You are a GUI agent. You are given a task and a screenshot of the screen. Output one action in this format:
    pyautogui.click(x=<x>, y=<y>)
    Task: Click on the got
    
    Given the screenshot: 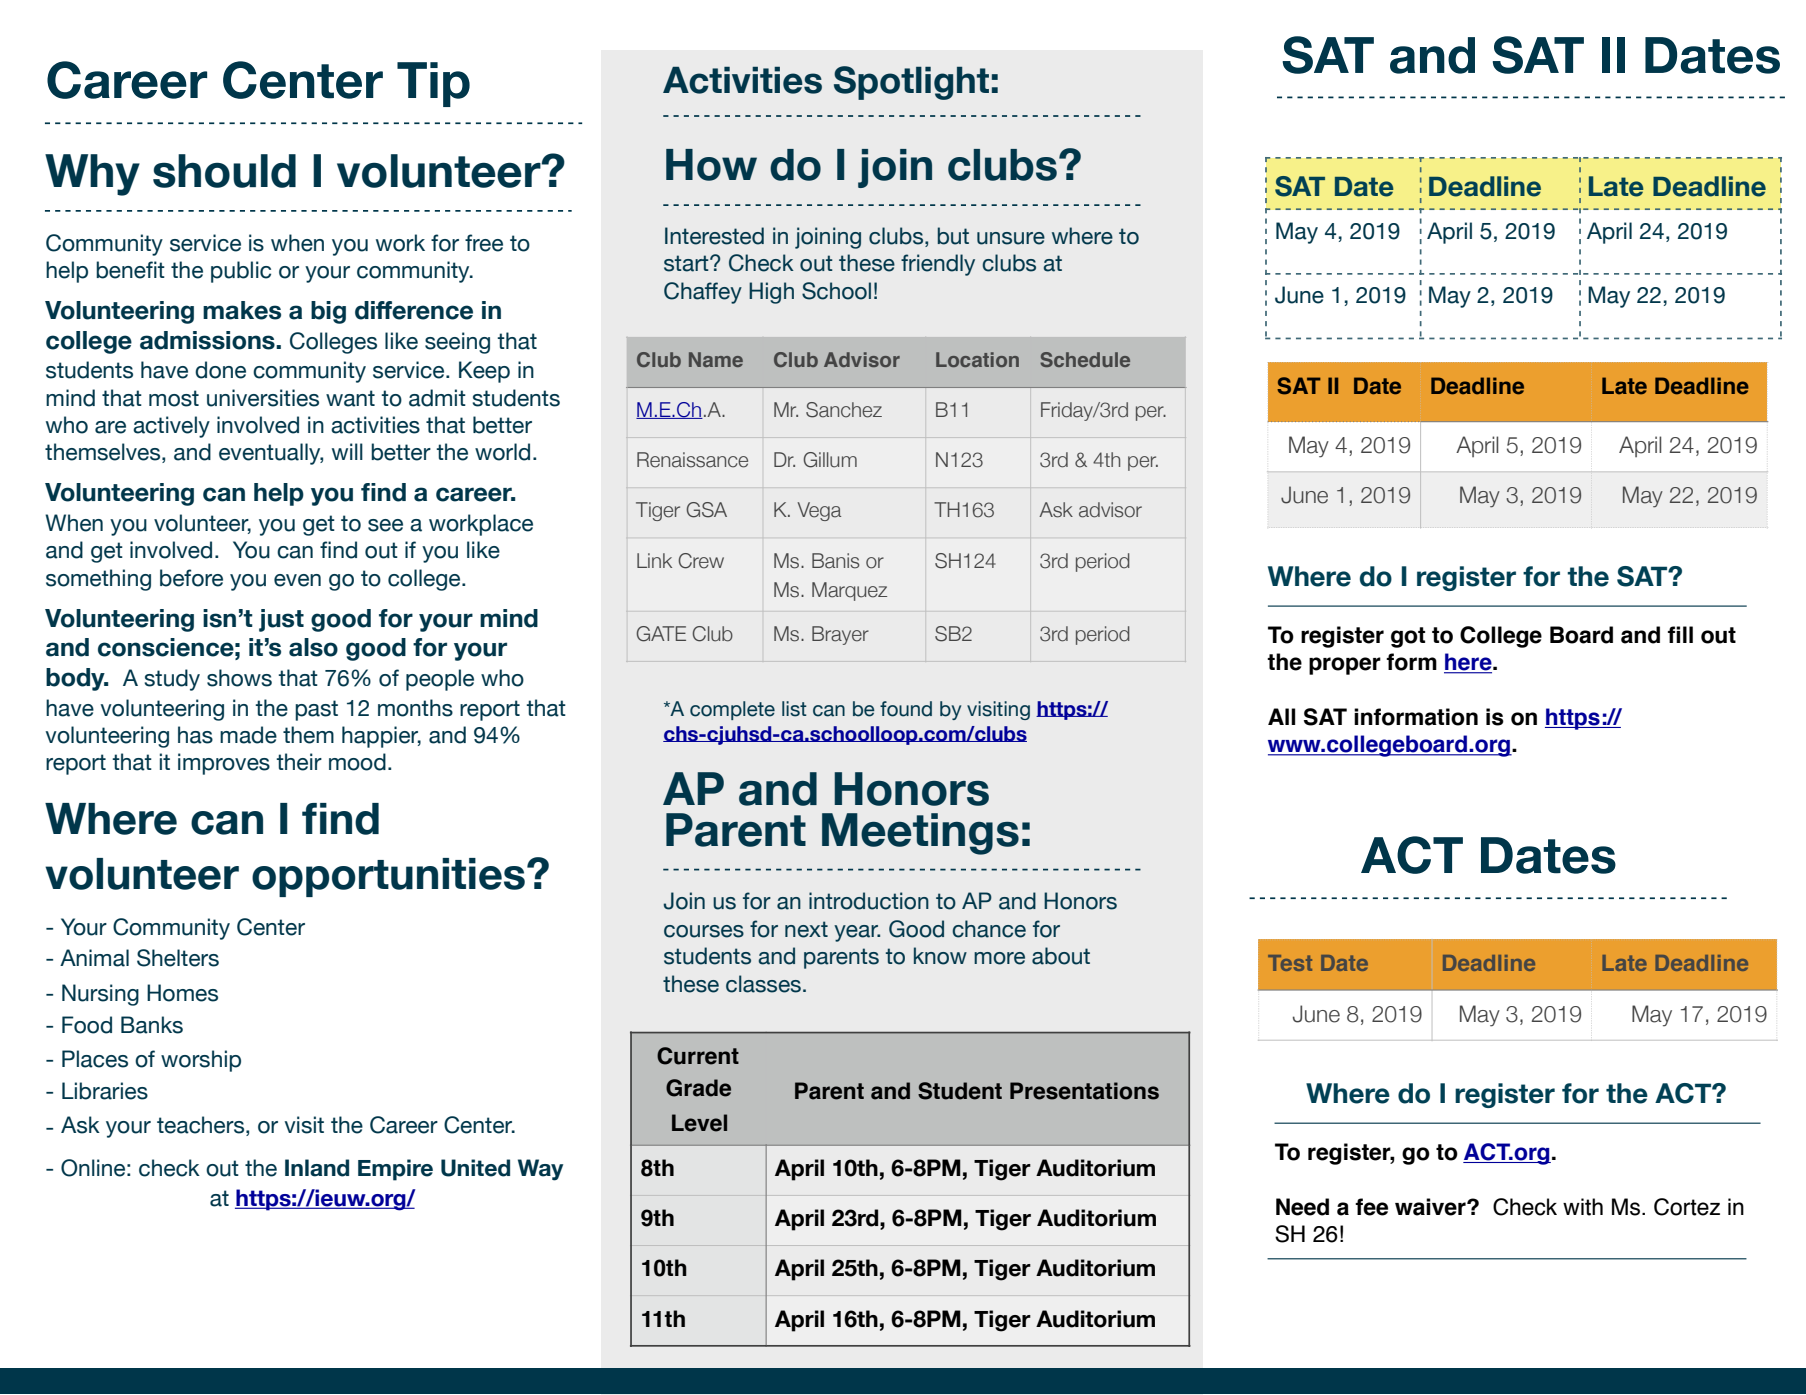 What is the action you would take?
    pyautogui.click(x=1408, y=637)
